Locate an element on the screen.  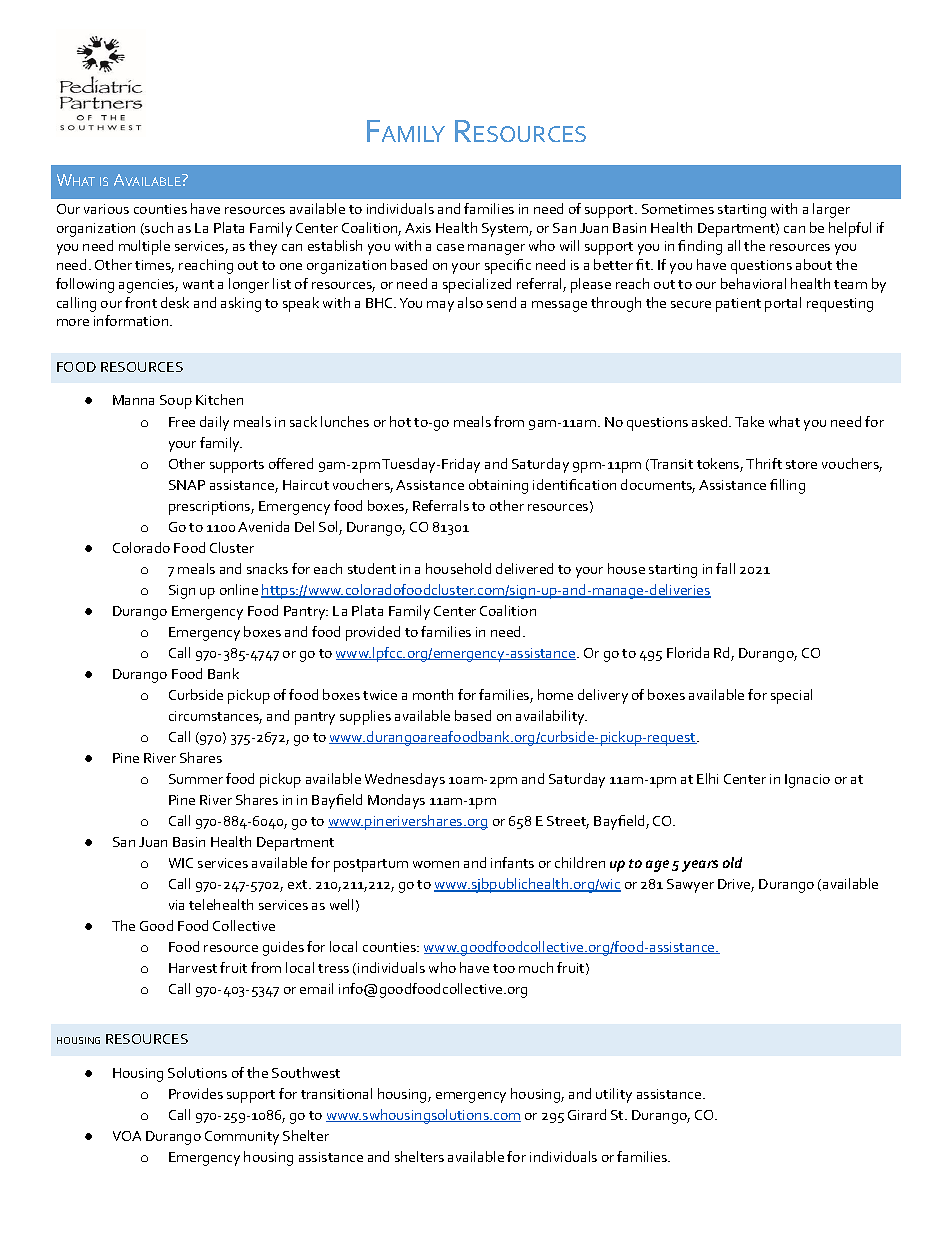
circumstances is located at coordinates (215, 717).
